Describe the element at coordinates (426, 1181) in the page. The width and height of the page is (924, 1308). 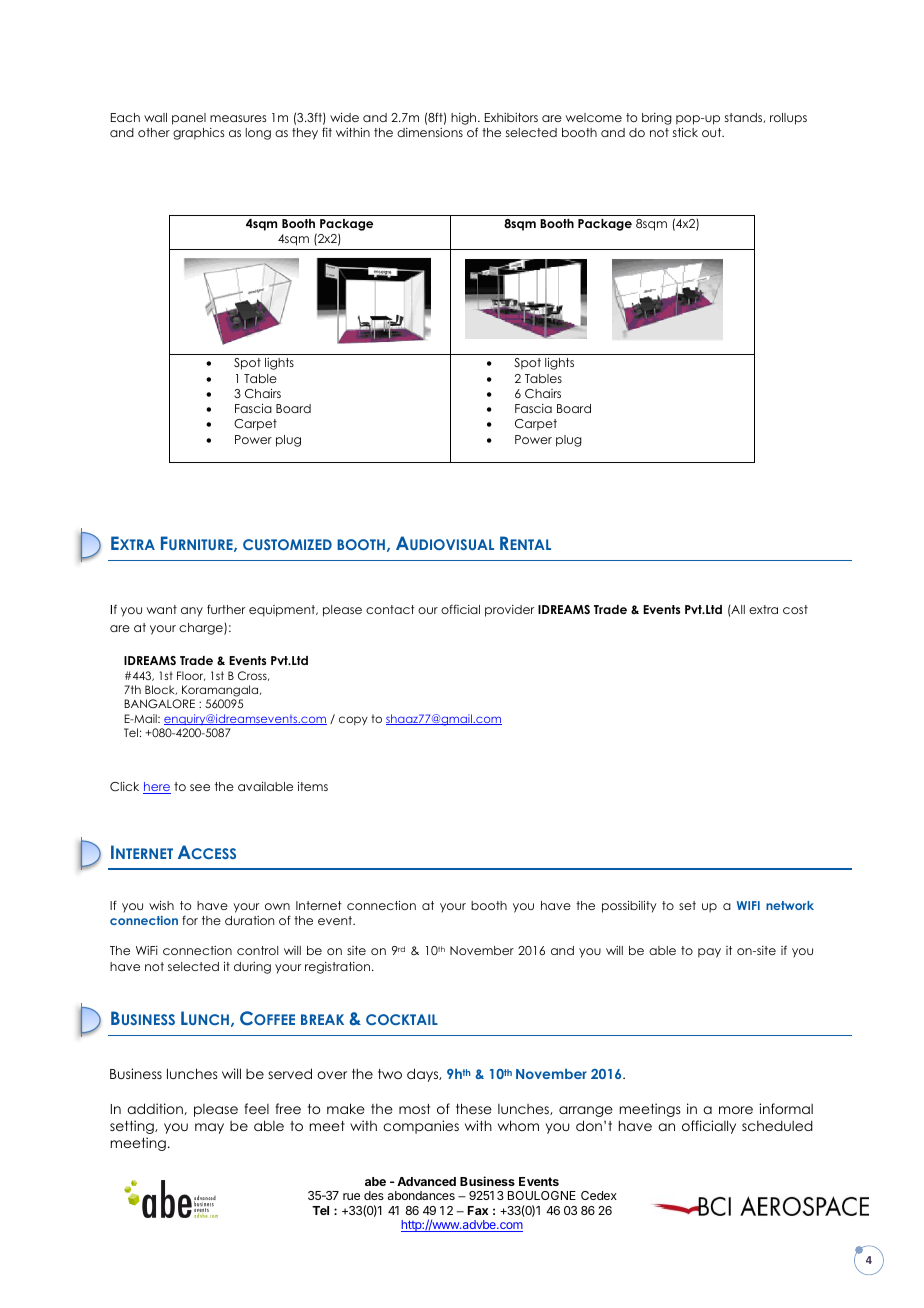
I see `Advanced` at that location.
